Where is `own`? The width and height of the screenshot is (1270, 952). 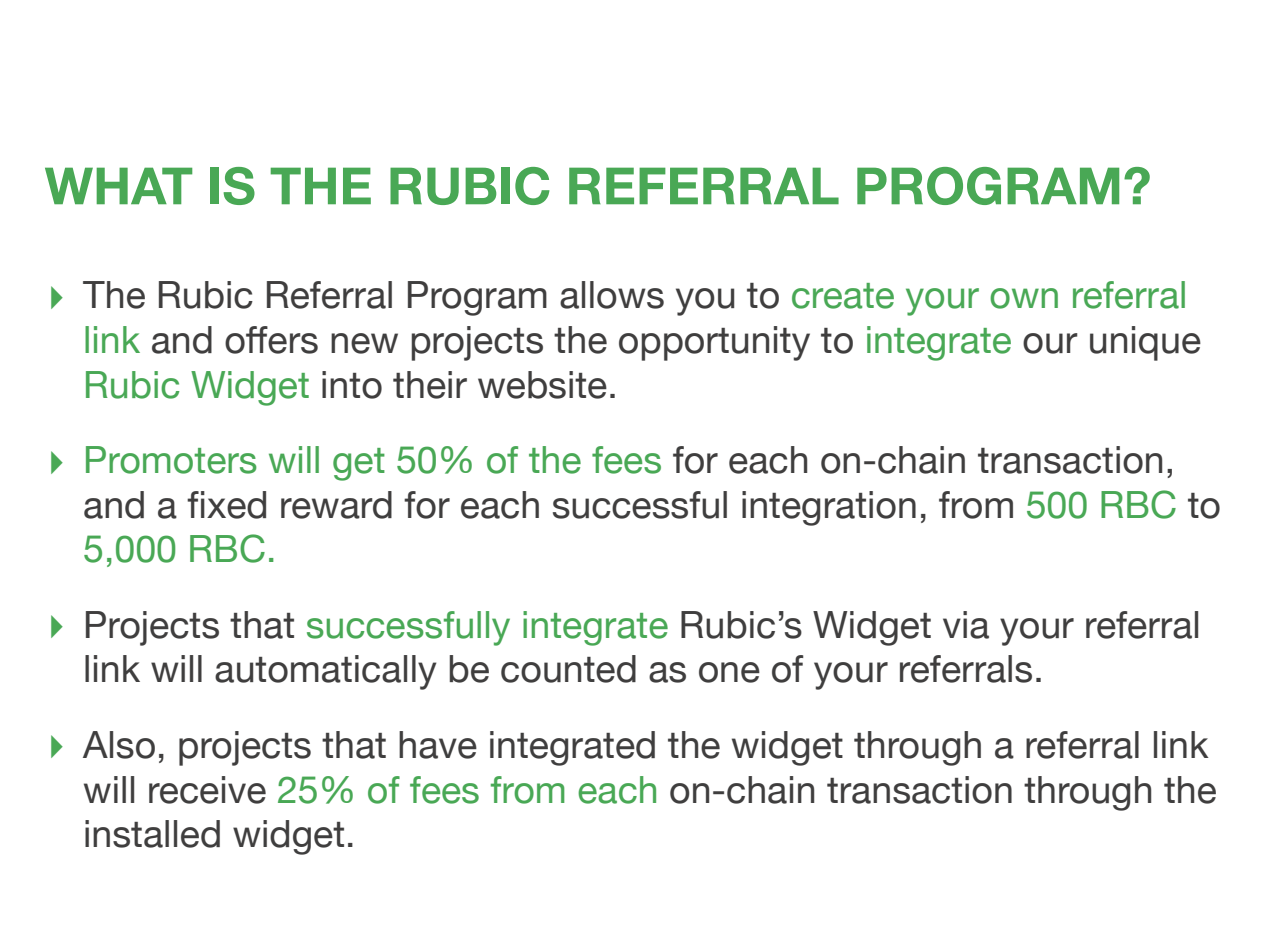 own is located at coordinates (1024, 298).
